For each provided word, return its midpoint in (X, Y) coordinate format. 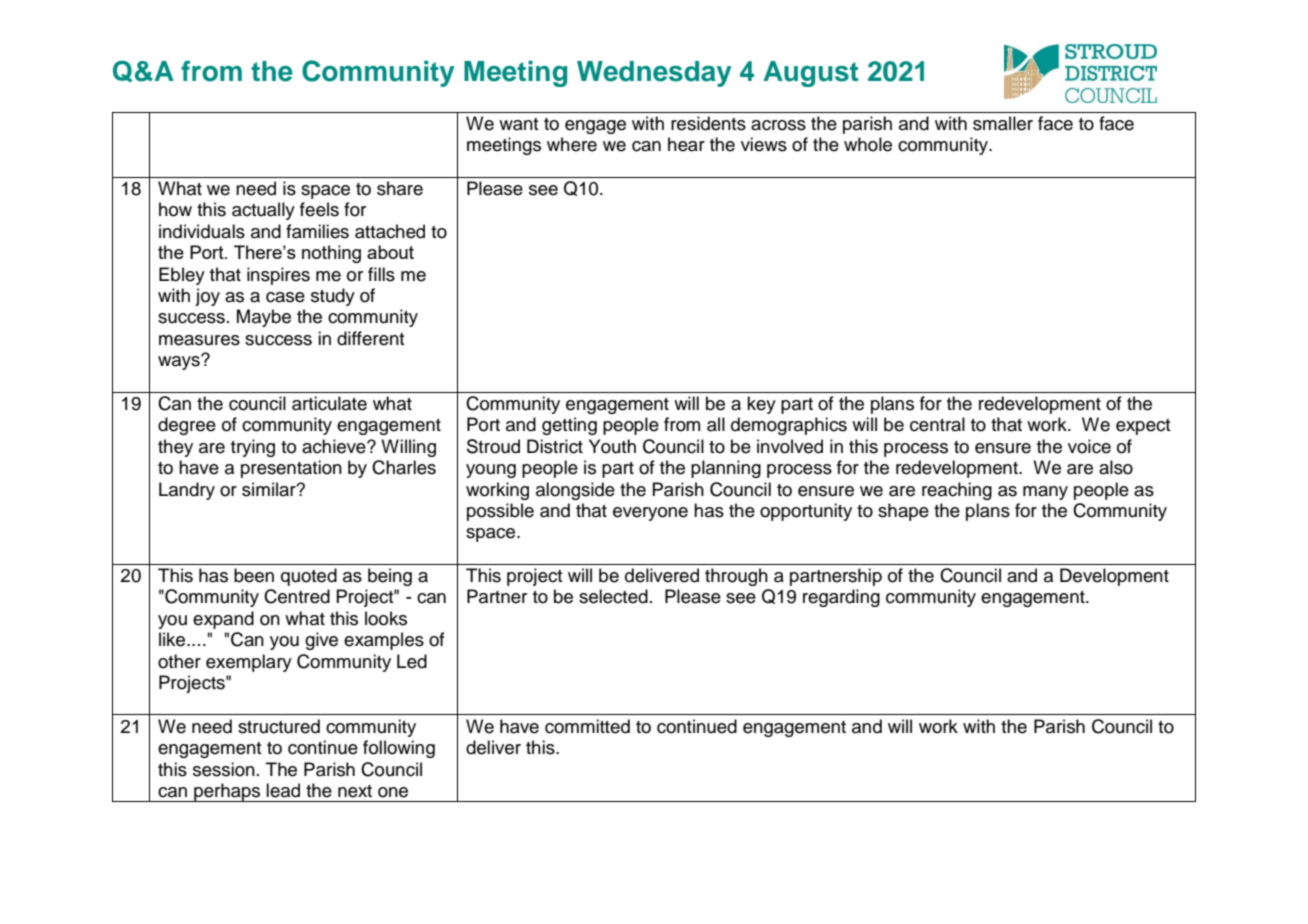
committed (587, 726)
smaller (1003, 123)
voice (1089, 446)
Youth (612, 446)
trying (253, 448)
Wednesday (654, 74)
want (519, 124)
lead (283, 790)
